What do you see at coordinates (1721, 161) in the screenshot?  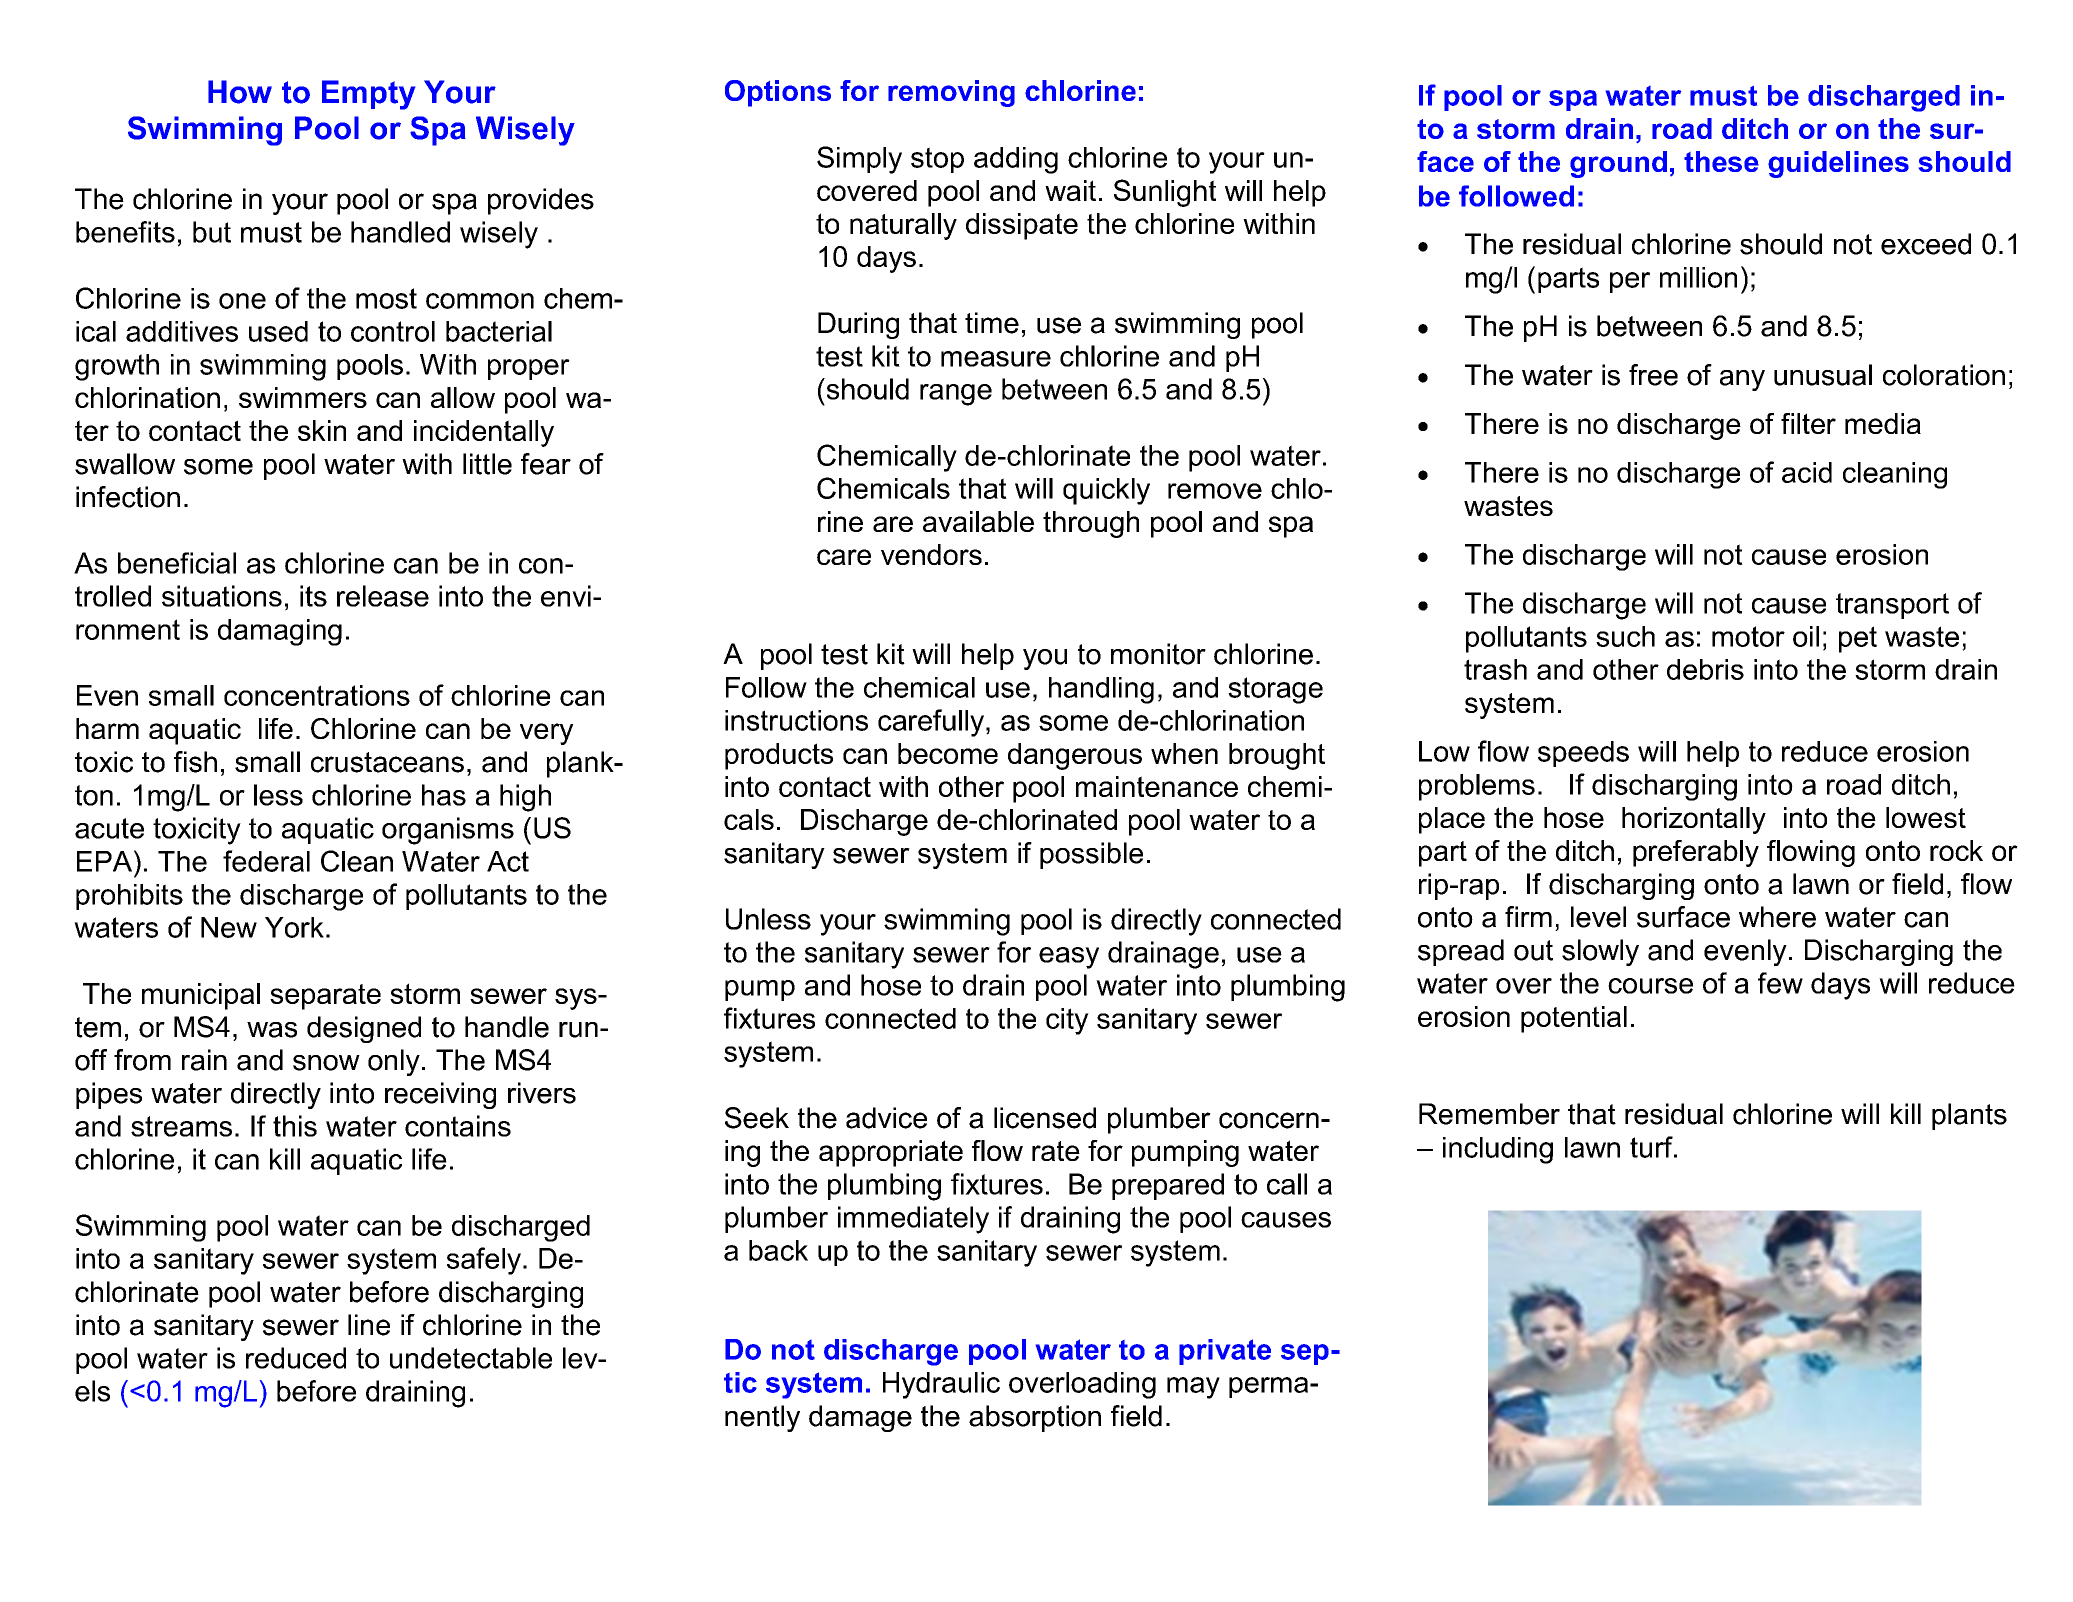 I see `these` at bounding box center [1721, 161].
